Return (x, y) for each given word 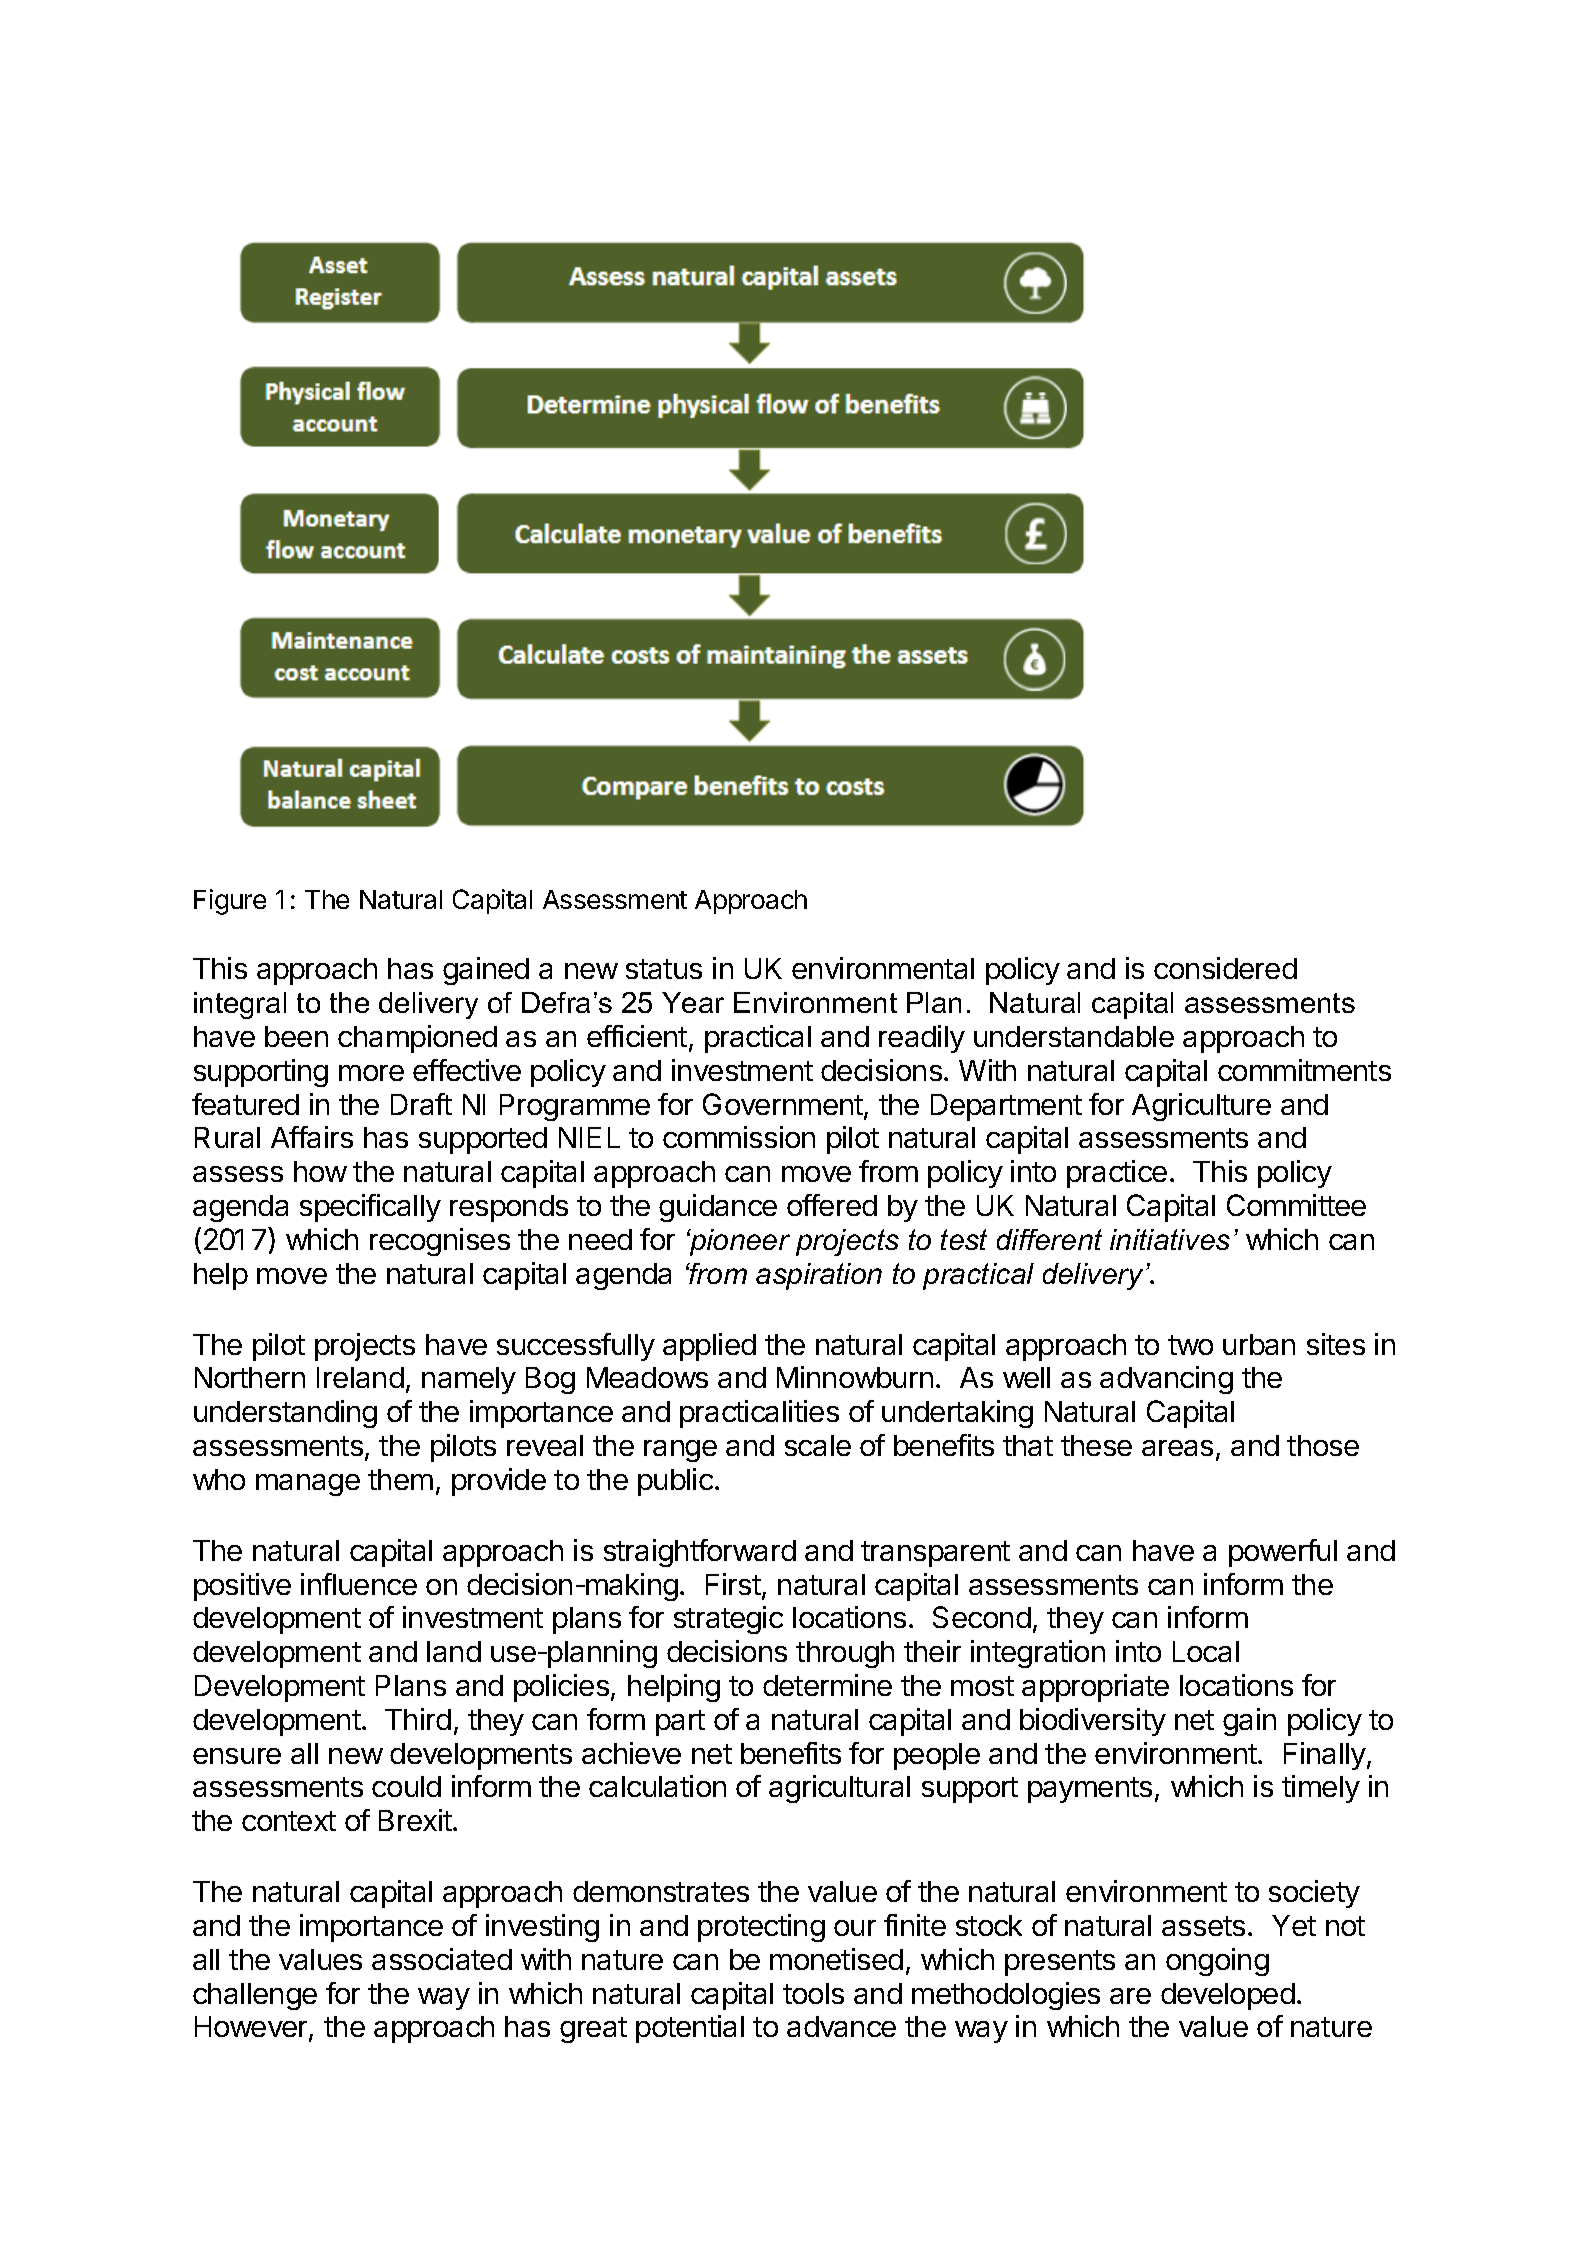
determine (827, 1685)
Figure (230, 902)
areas (1177, 1448)
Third (418, 1719)
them (400, 1479)
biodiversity (1093, 1722)
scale (818, 1445)
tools (813, 1993)
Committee (1296, 1205)
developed (1228, 1996)
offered (832, 1205)
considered (1225, 968)
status (664, 969)
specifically (370, 1208)
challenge (255, 1996)
